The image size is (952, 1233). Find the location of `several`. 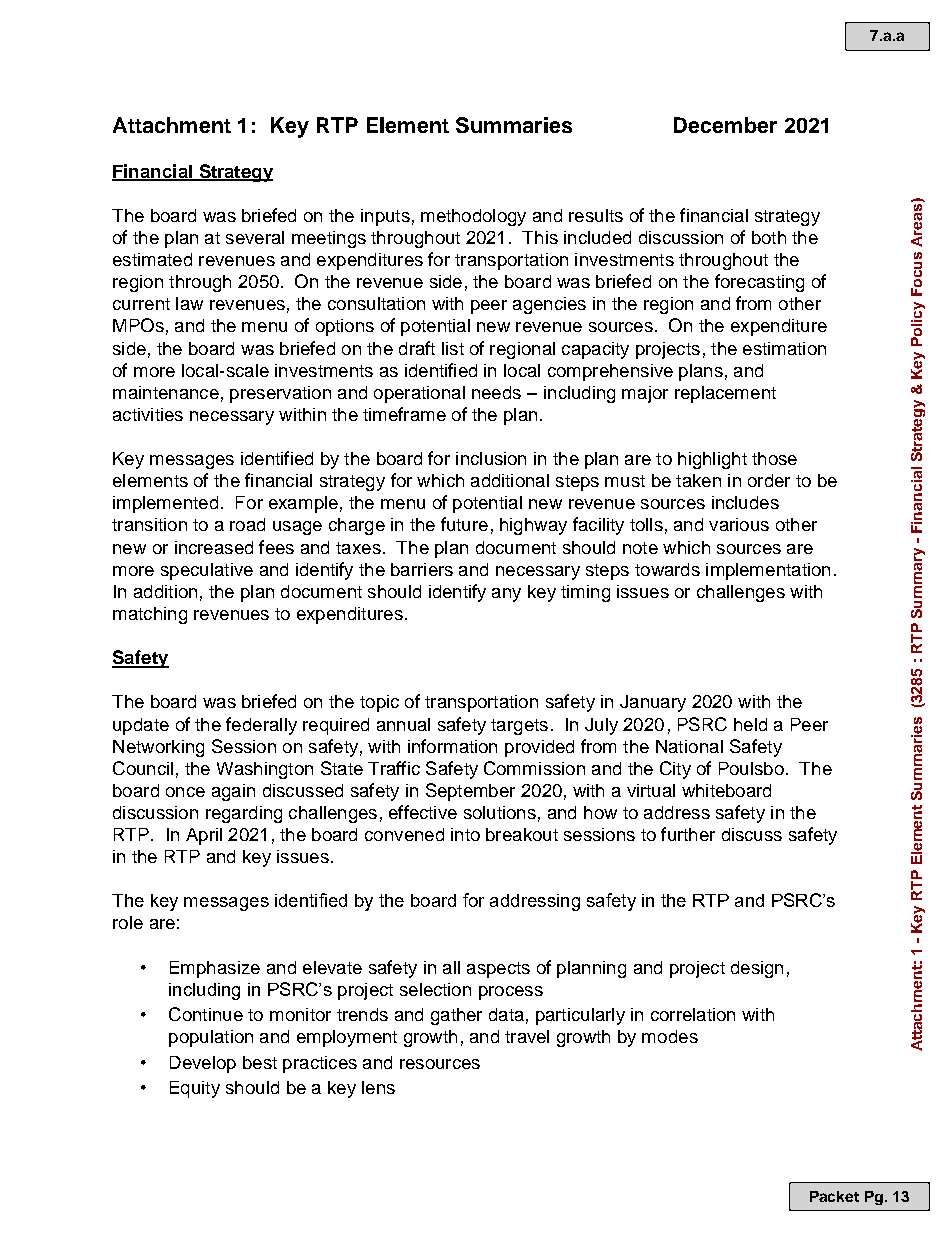

several is located at coordinates (255, 237).
